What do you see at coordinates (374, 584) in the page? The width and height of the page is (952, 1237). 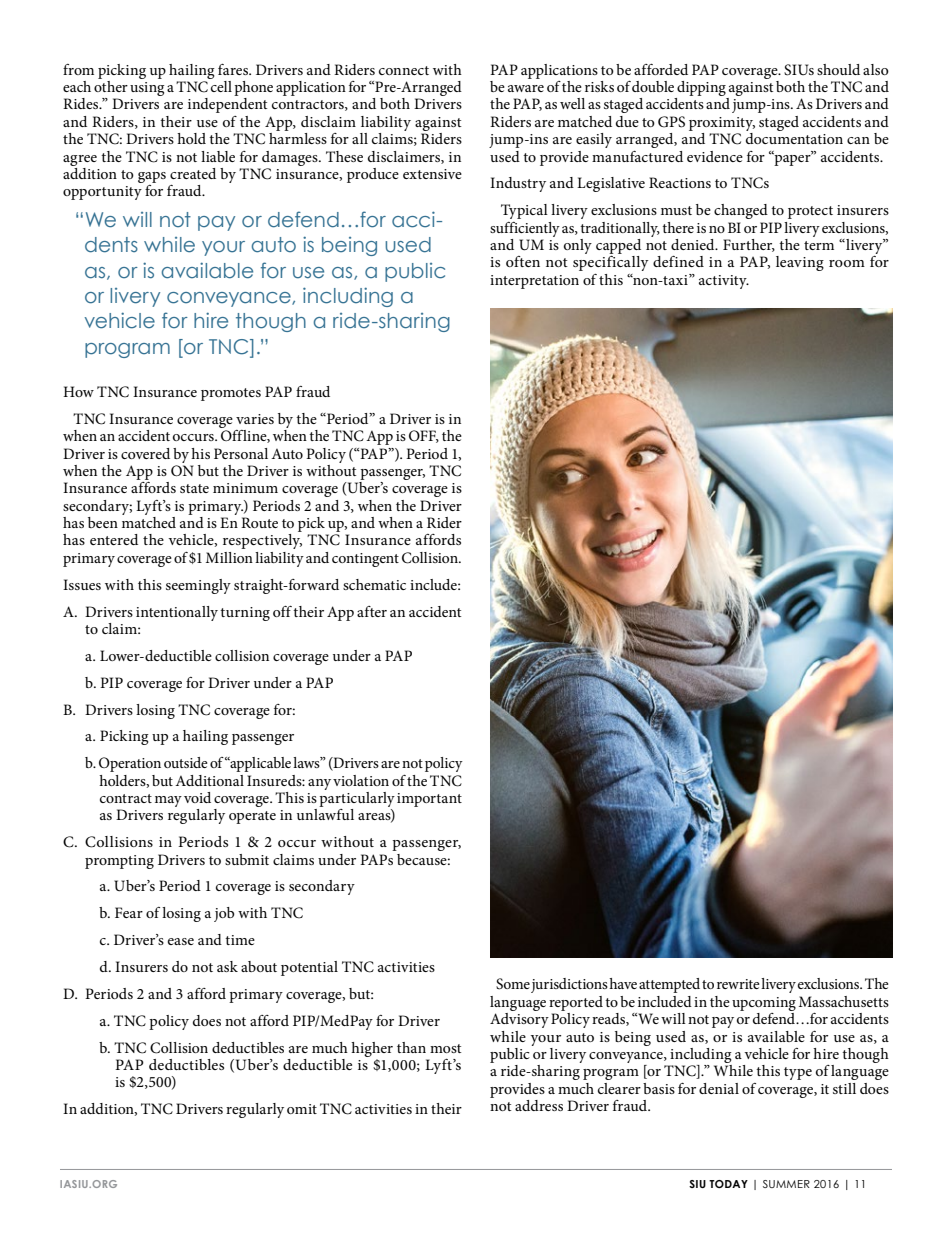 I see `schematic` at bounding box center [374, 584].
